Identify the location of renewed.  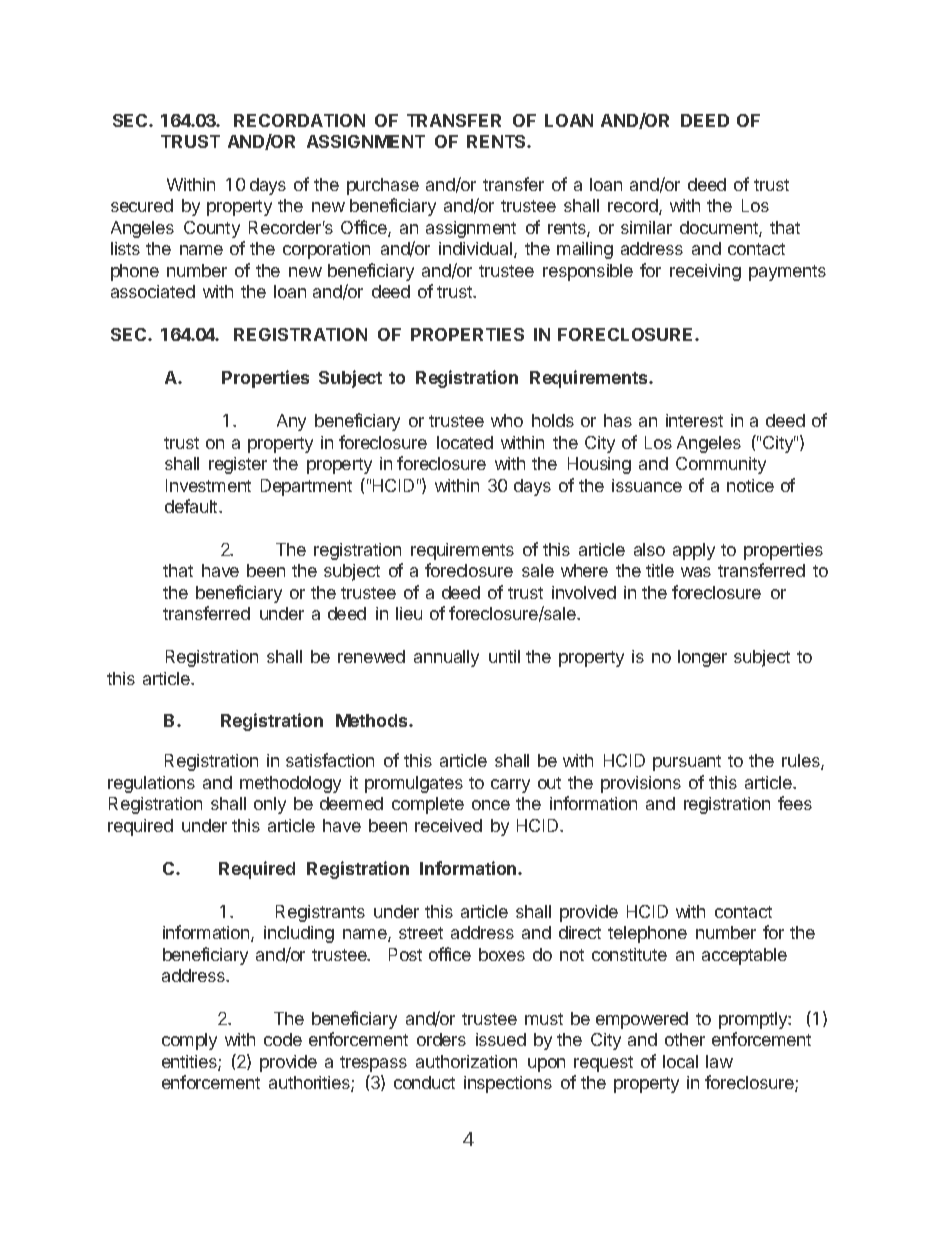
(371, 656).
